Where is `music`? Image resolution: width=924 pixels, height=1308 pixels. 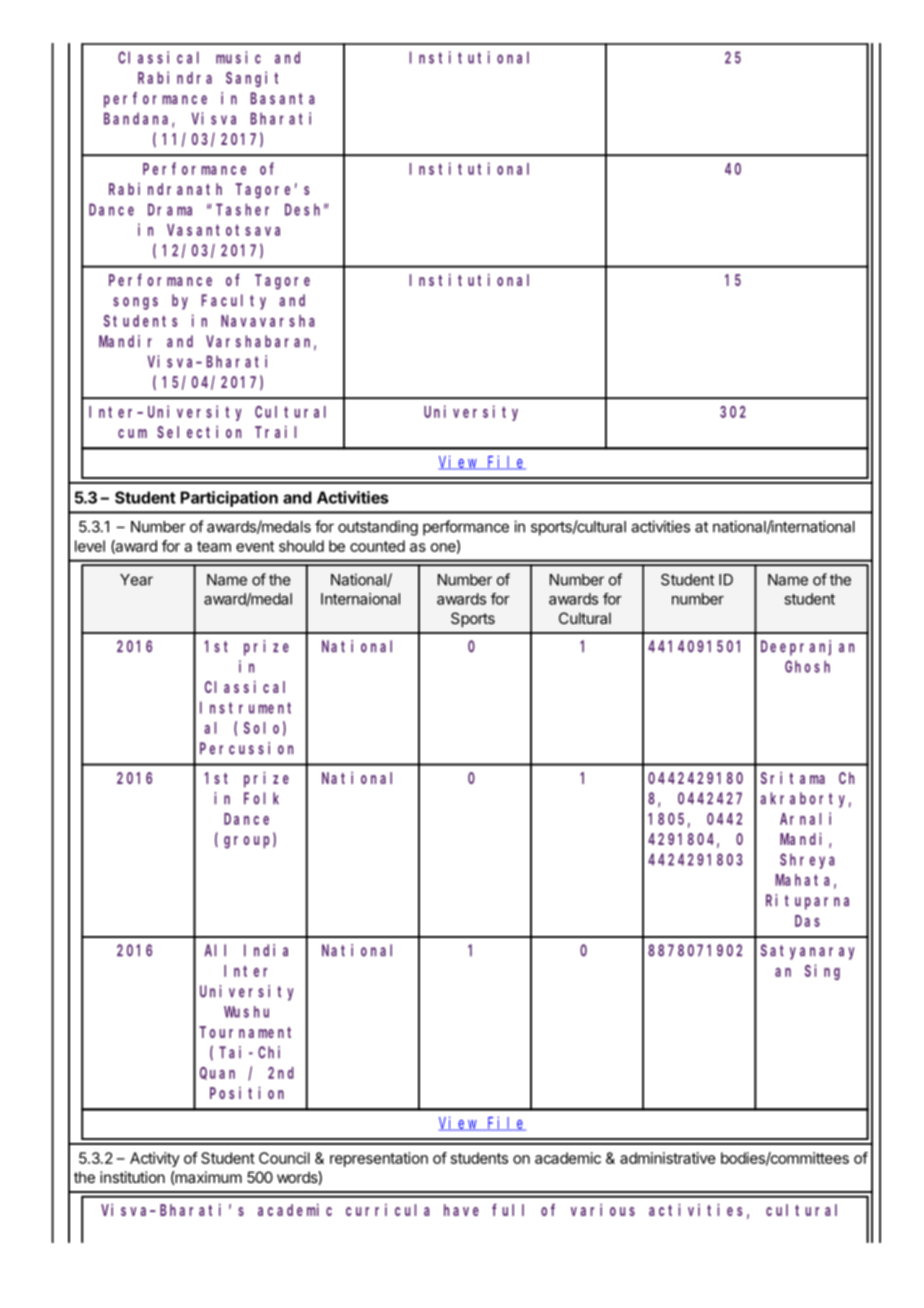 music is located at coordinates (238, 57).
